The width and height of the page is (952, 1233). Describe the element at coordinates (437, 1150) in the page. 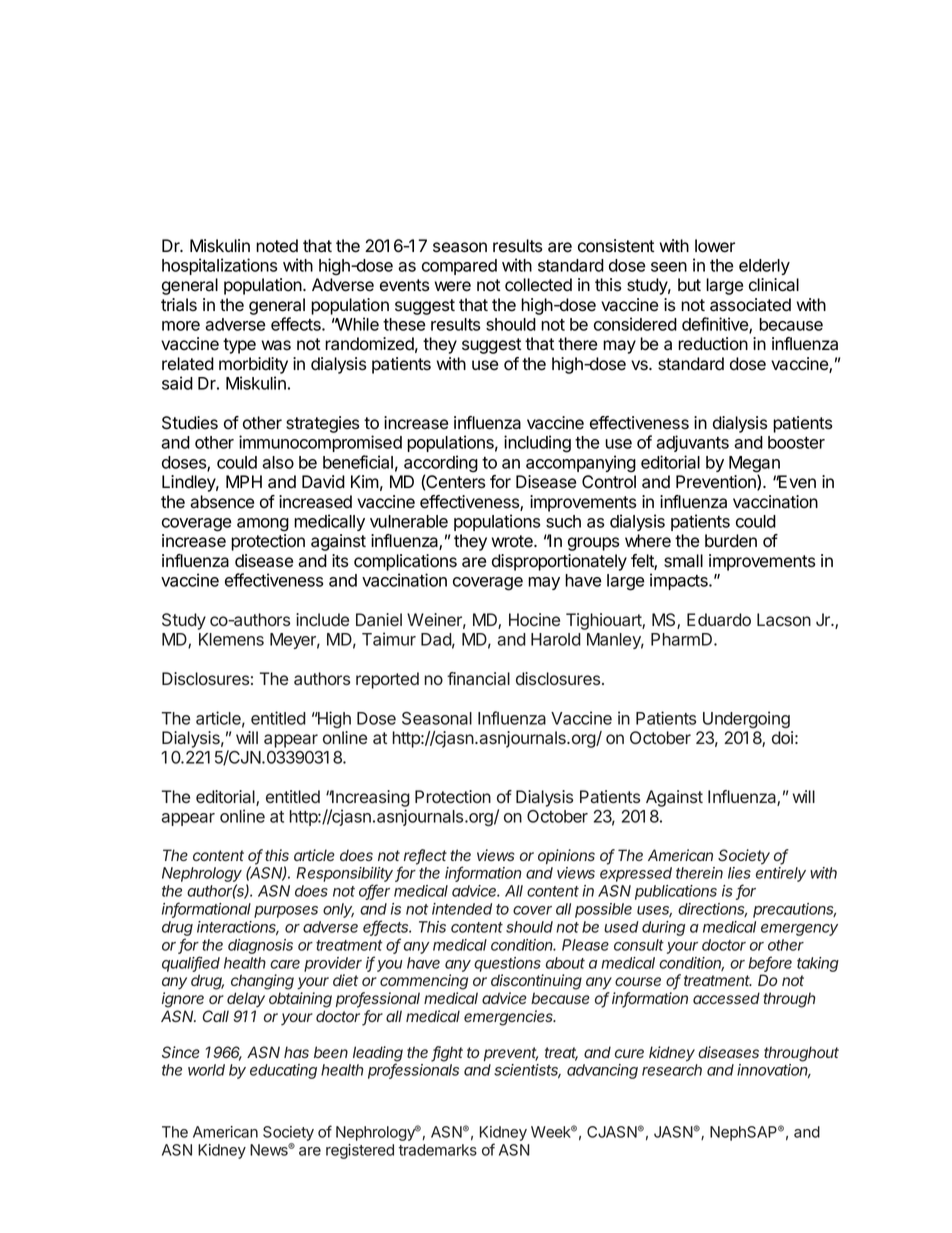

I see `trademarks` at that location.
